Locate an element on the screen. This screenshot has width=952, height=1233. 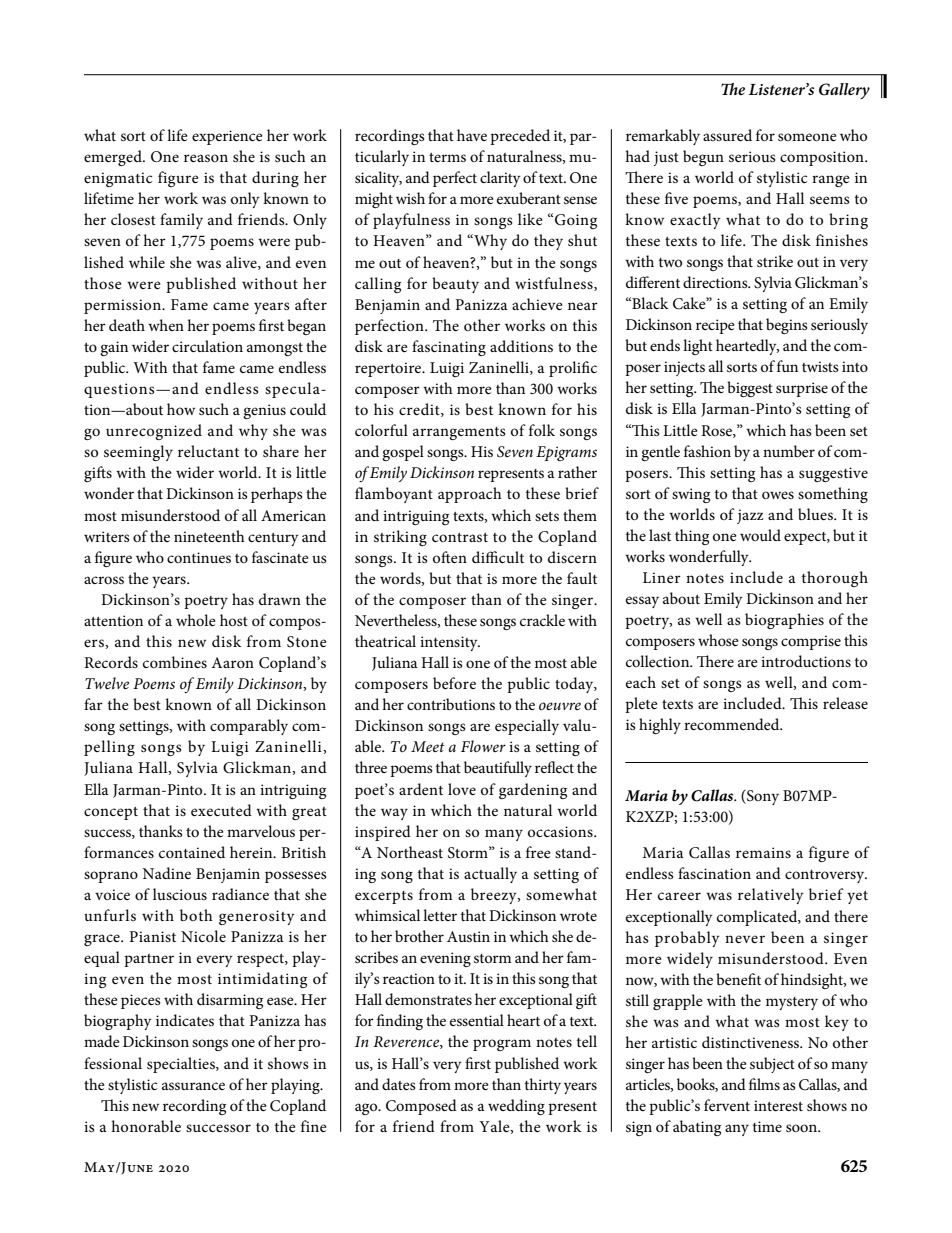
wedding is located at coordinates (516, 1107).
